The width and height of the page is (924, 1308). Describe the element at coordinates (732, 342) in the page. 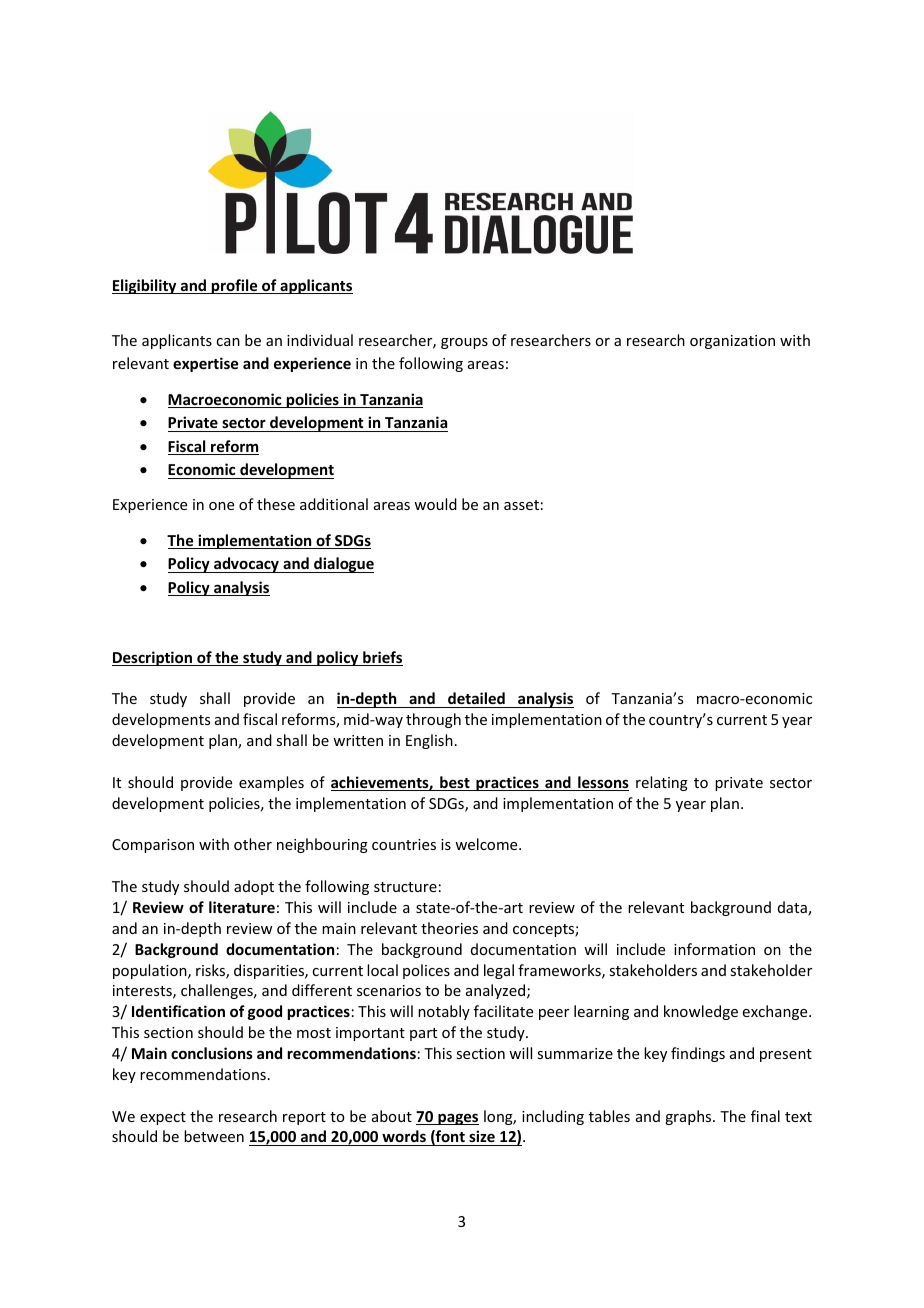

I see `organization` at that location.
